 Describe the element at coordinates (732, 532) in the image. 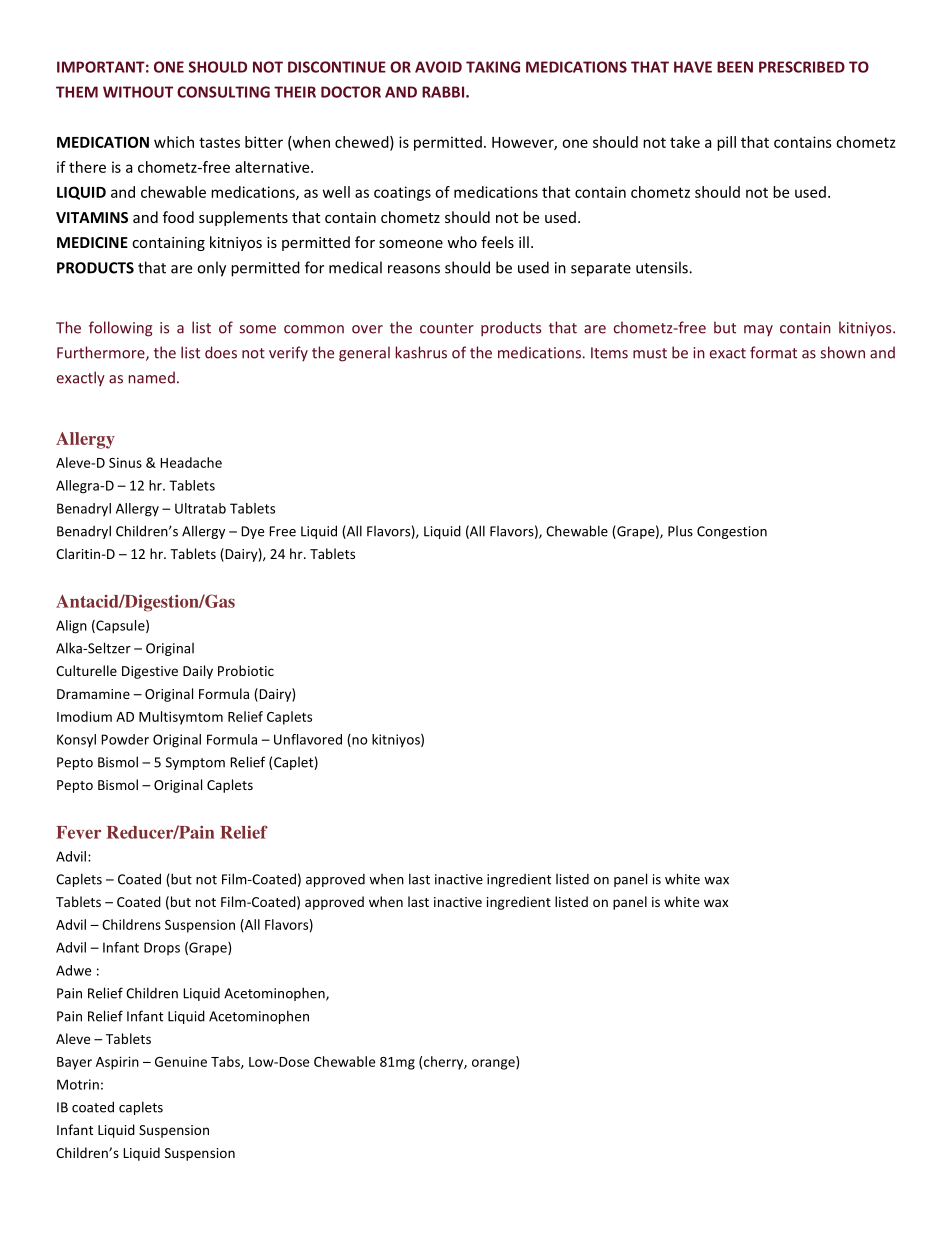

I see `Congestion` at that location.
